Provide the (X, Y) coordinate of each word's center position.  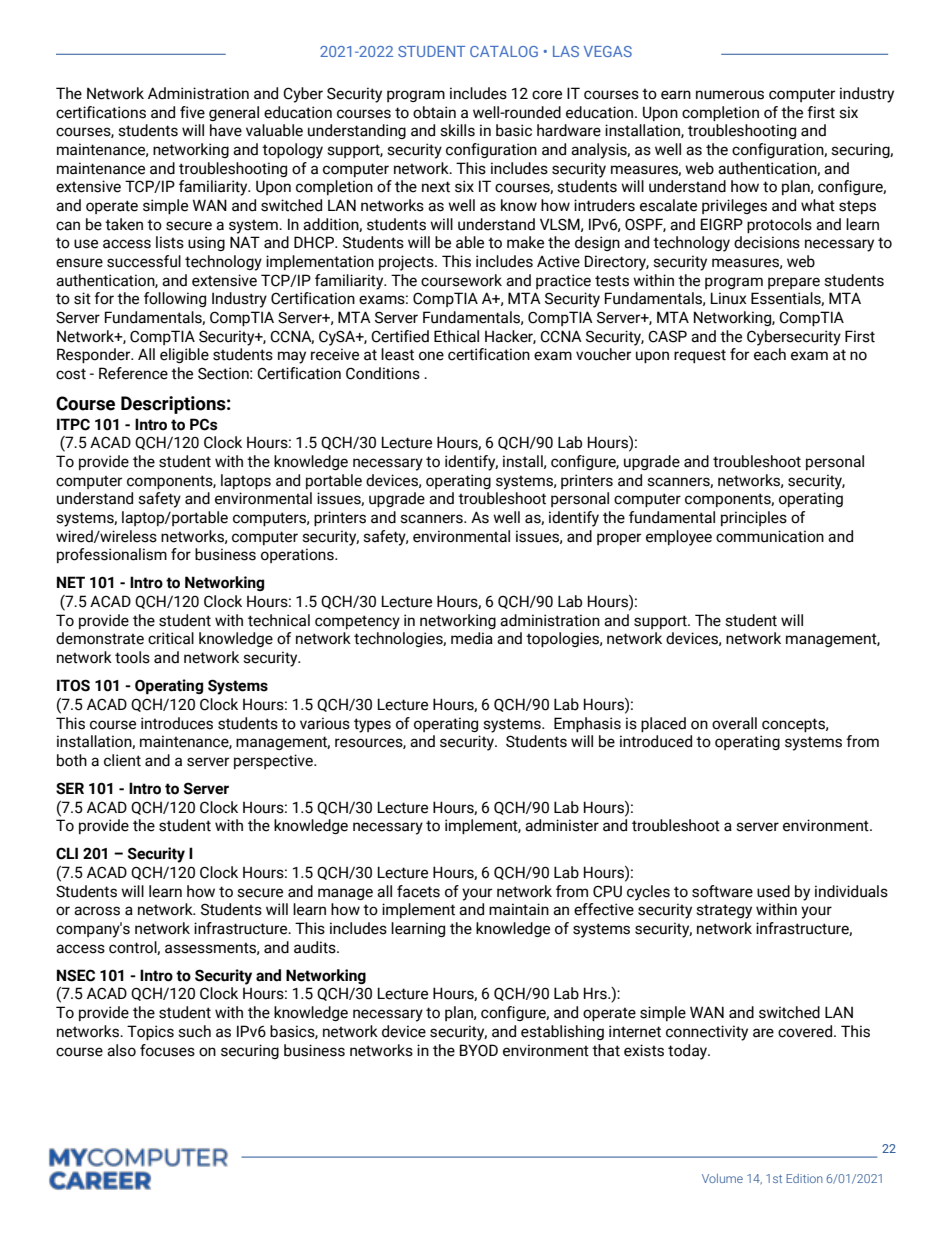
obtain (434, 112)
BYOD (479, 1050)
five (192, 112)
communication (770, 536)
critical (171, 638)
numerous (730, 95)
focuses (167, 1050)
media (472, 638)
